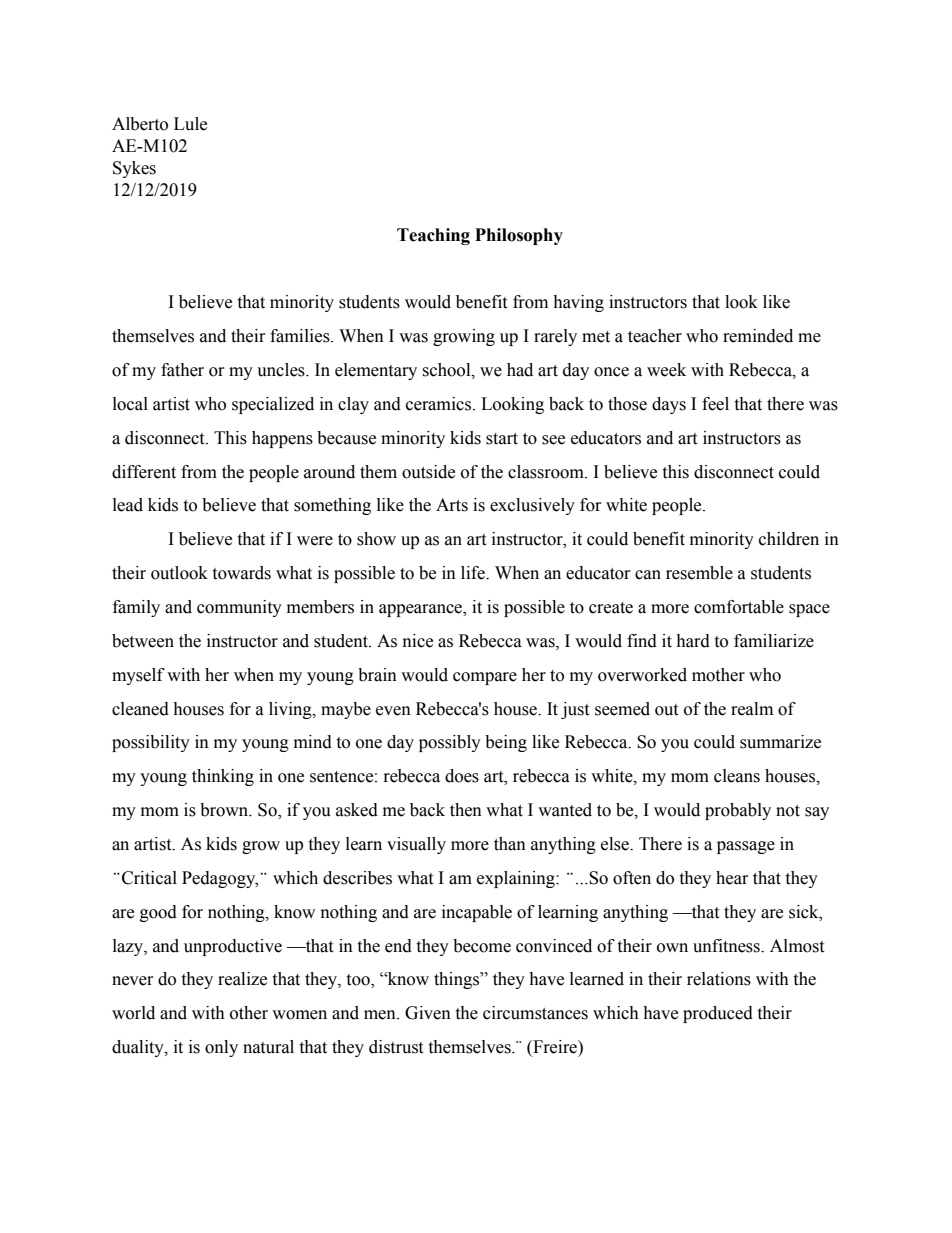  What do you see at coordinates (190, 124) in the document?
I see `Lule` at bounding box center [190, 124].
